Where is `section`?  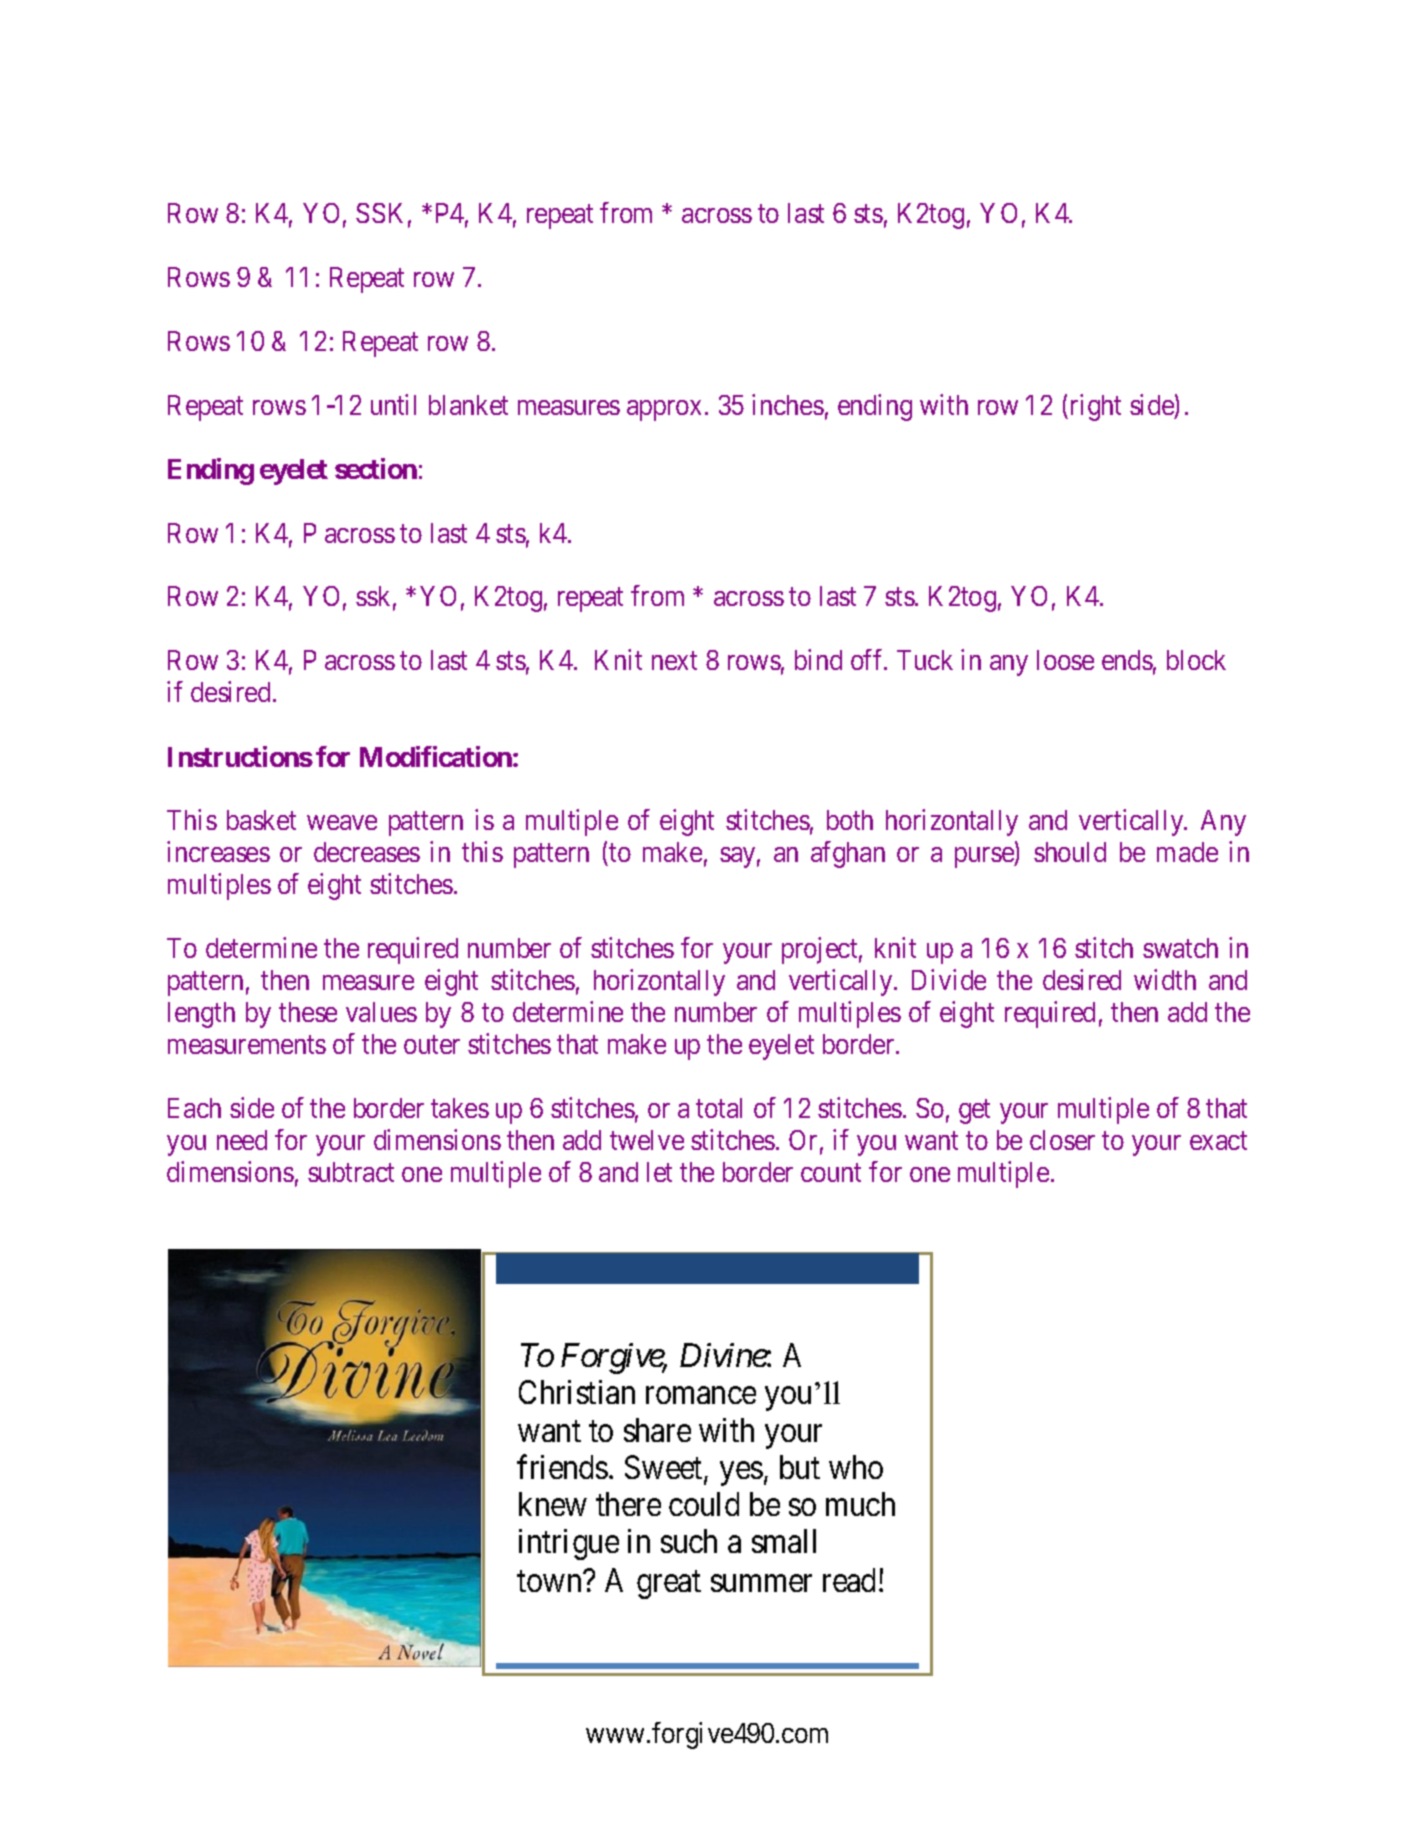
section is located at coordinates (376, 468).
